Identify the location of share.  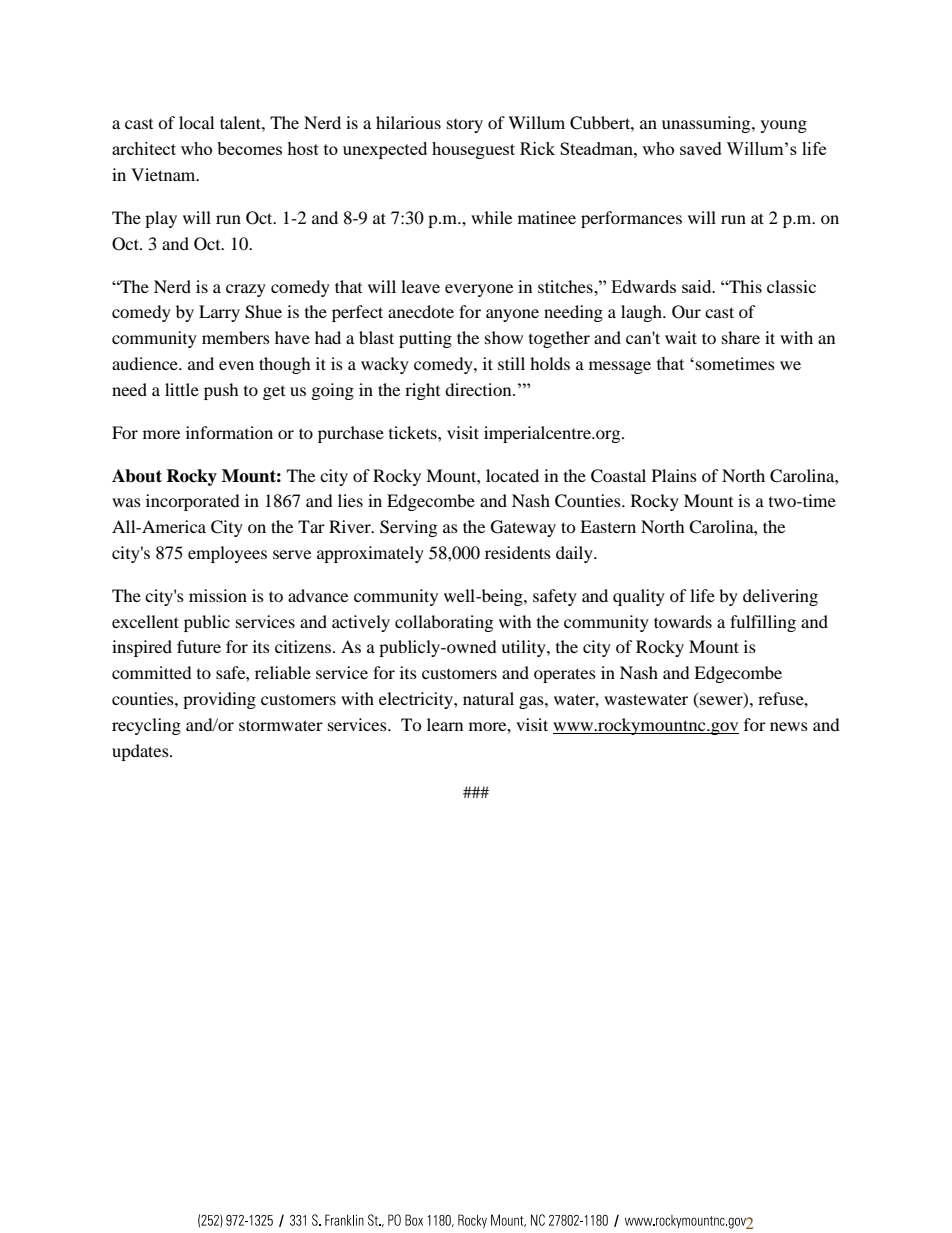
(741, 337).
